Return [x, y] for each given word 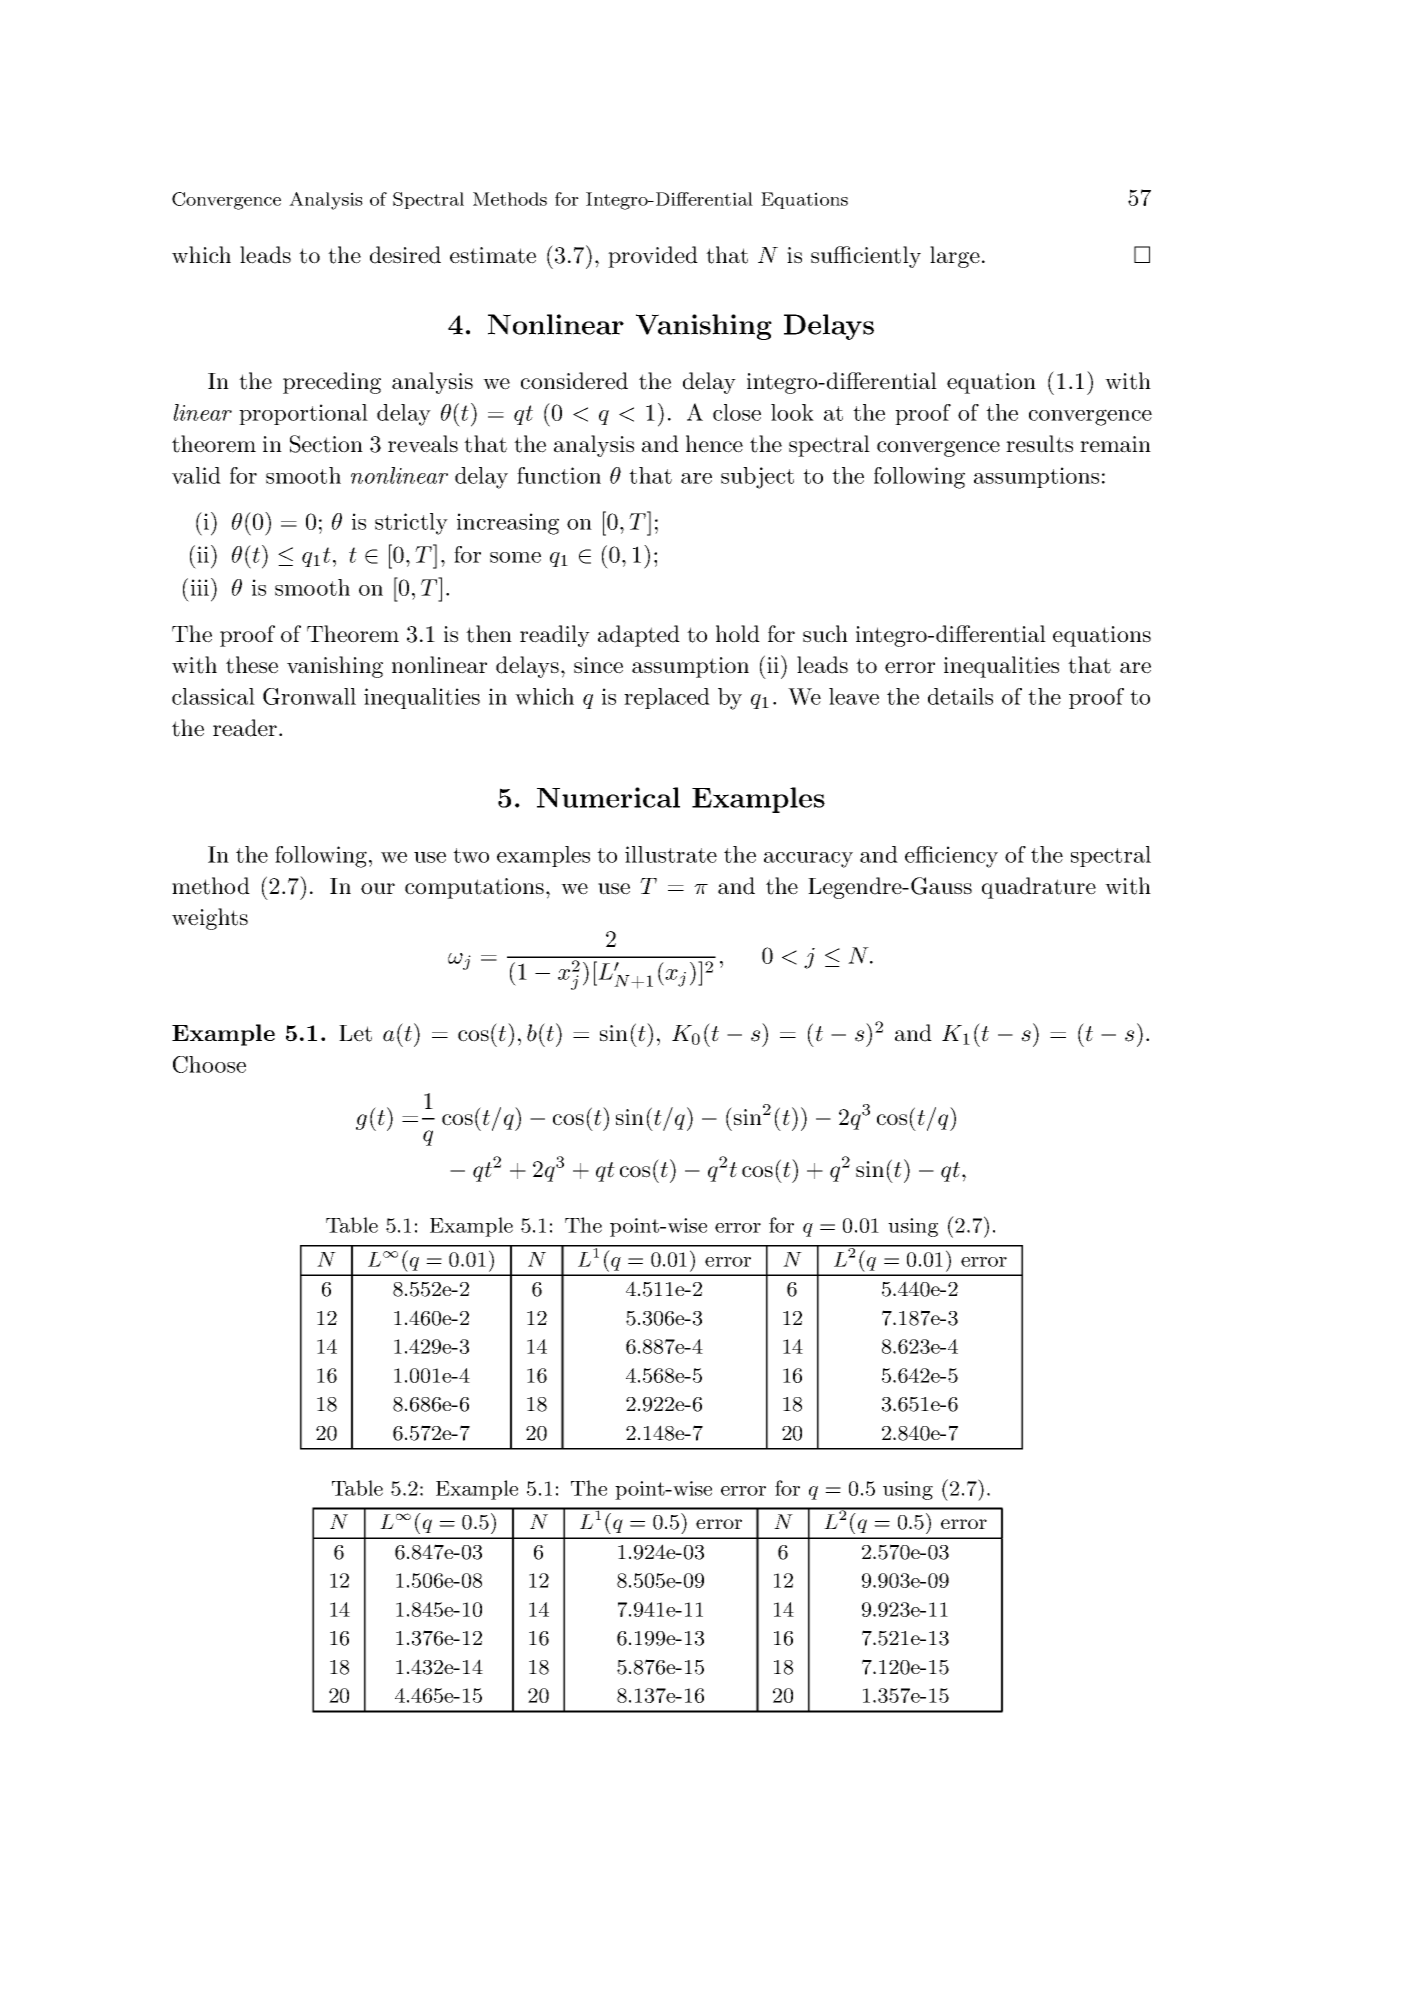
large [955, 257]
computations [474, 888]
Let [355, 1033]
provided [653, 257]
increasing [508, 524]
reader [245, 728]
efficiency [951, 857]
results [1039, 444]
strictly [411, 524]
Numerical [608, 797]
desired [405, 255]
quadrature [1039, 888]
